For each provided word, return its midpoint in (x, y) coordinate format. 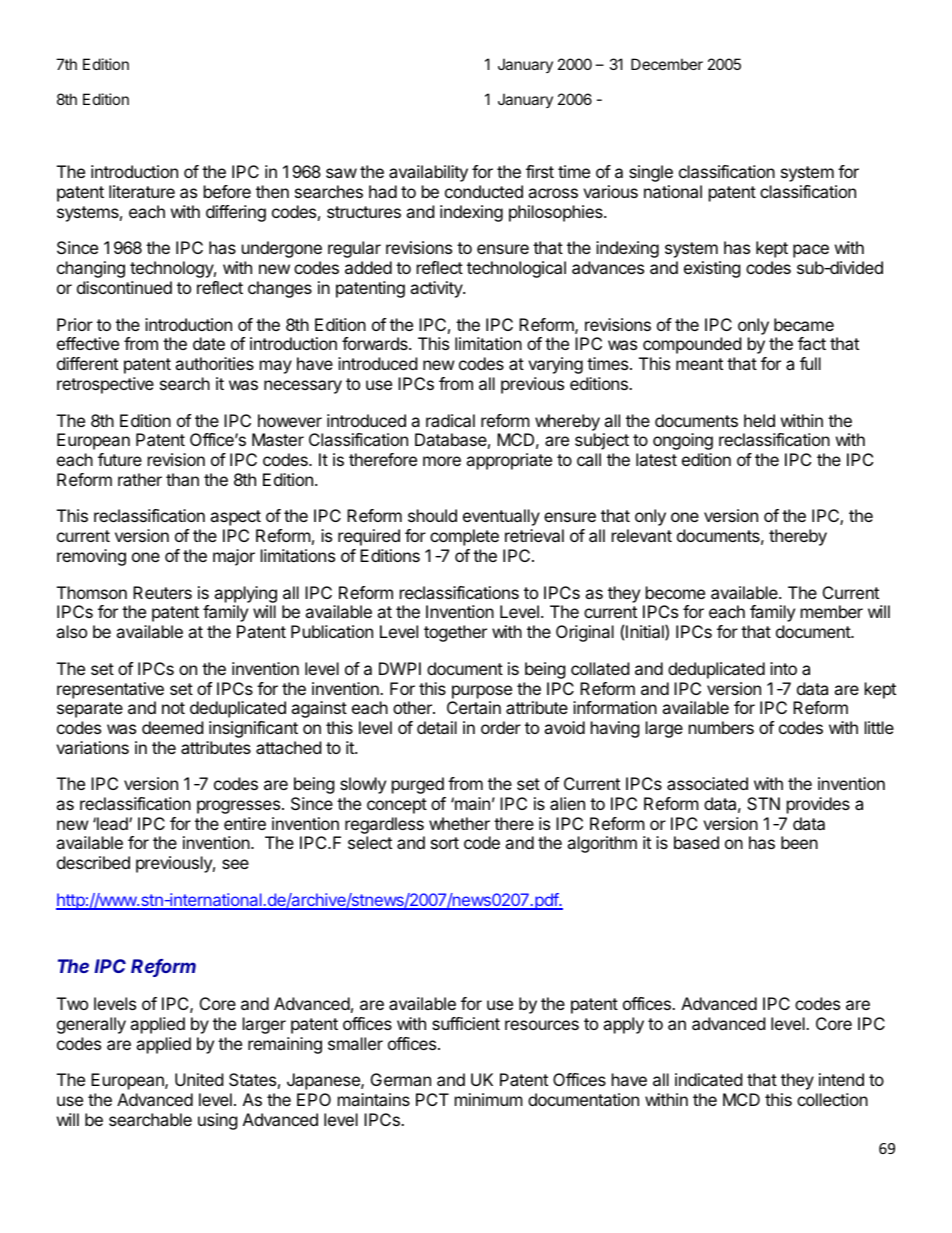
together (455, 633)
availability (428, 173)
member (832, 611)
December (667, 64)
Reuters (162, 592)
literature (142, 191)
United (199, 1079)
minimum (489, 1099)
